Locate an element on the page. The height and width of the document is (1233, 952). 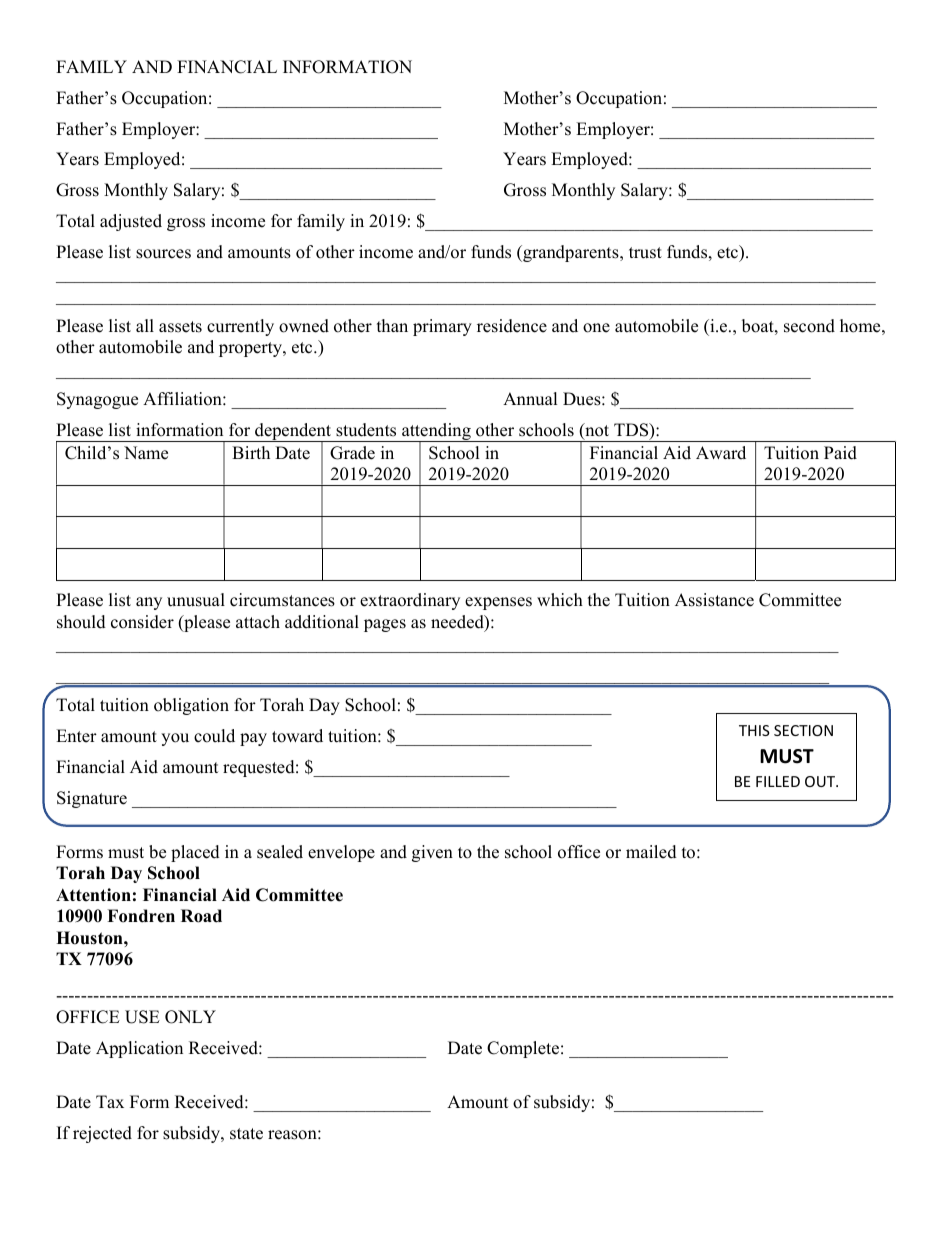
given is located at coordinates (432, 853).
